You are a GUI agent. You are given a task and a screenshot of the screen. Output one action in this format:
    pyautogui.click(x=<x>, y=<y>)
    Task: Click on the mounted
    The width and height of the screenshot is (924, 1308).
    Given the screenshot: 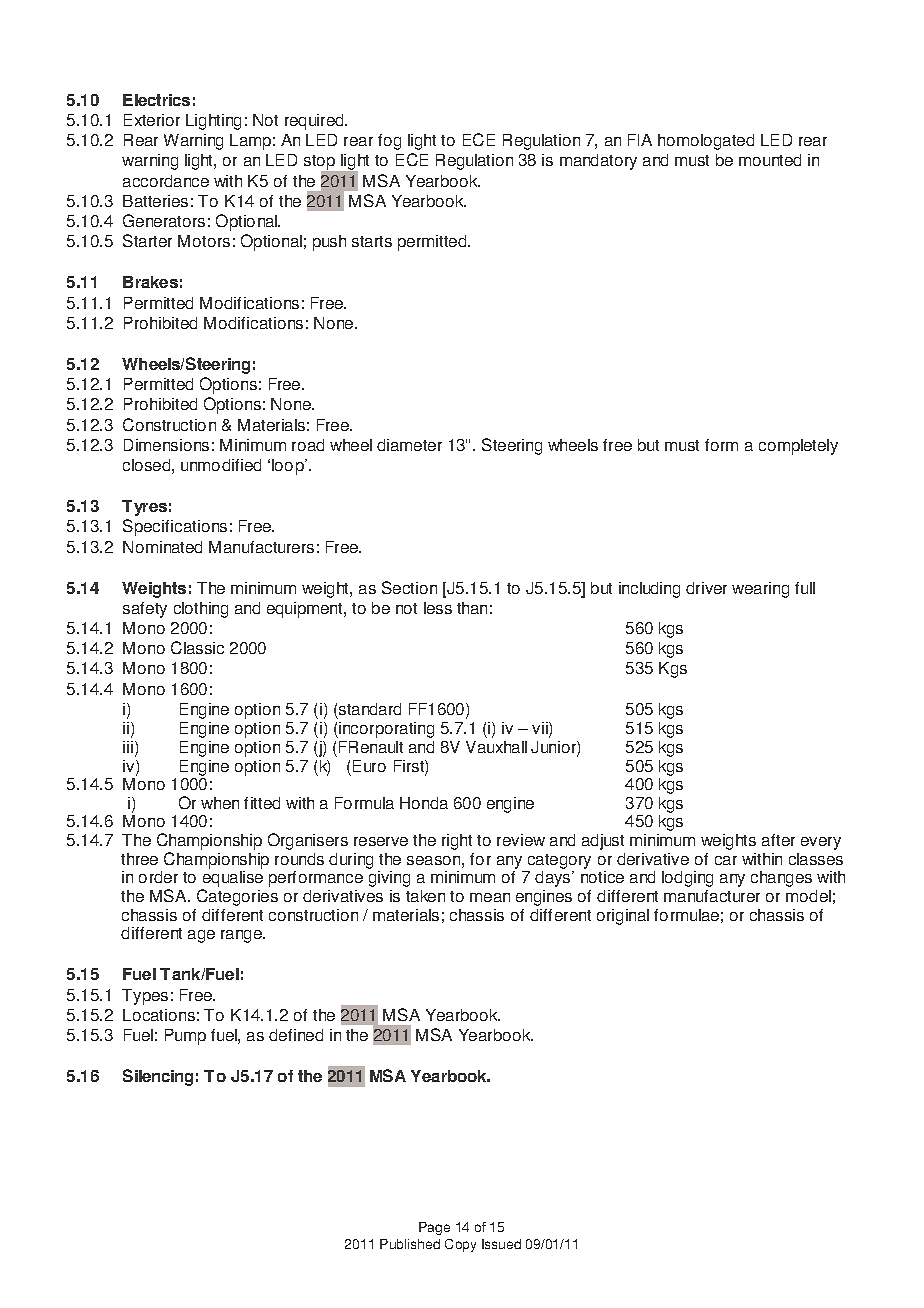 What is the action you would take?
    pyautogui.click(x=770, y=160)
